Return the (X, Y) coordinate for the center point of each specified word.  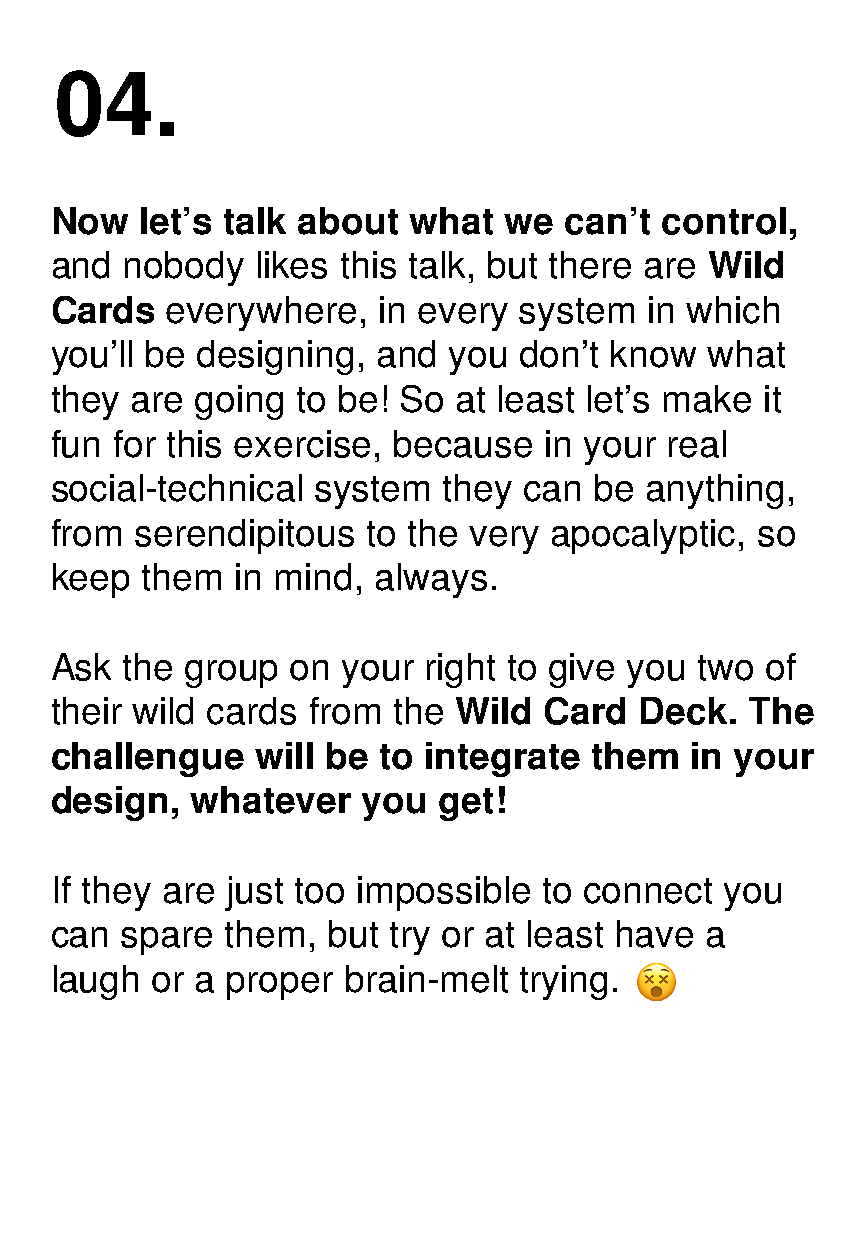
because (463, 444)
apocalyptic (643, 536)
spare (166, 941)
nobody (184, 268)
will (284, 755)
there (590, 265)
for (135, 444)
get (466, 804)
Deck (684, 711)
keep (91, 580)
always (431, 580)
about (348, 221)
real (697, 444)
